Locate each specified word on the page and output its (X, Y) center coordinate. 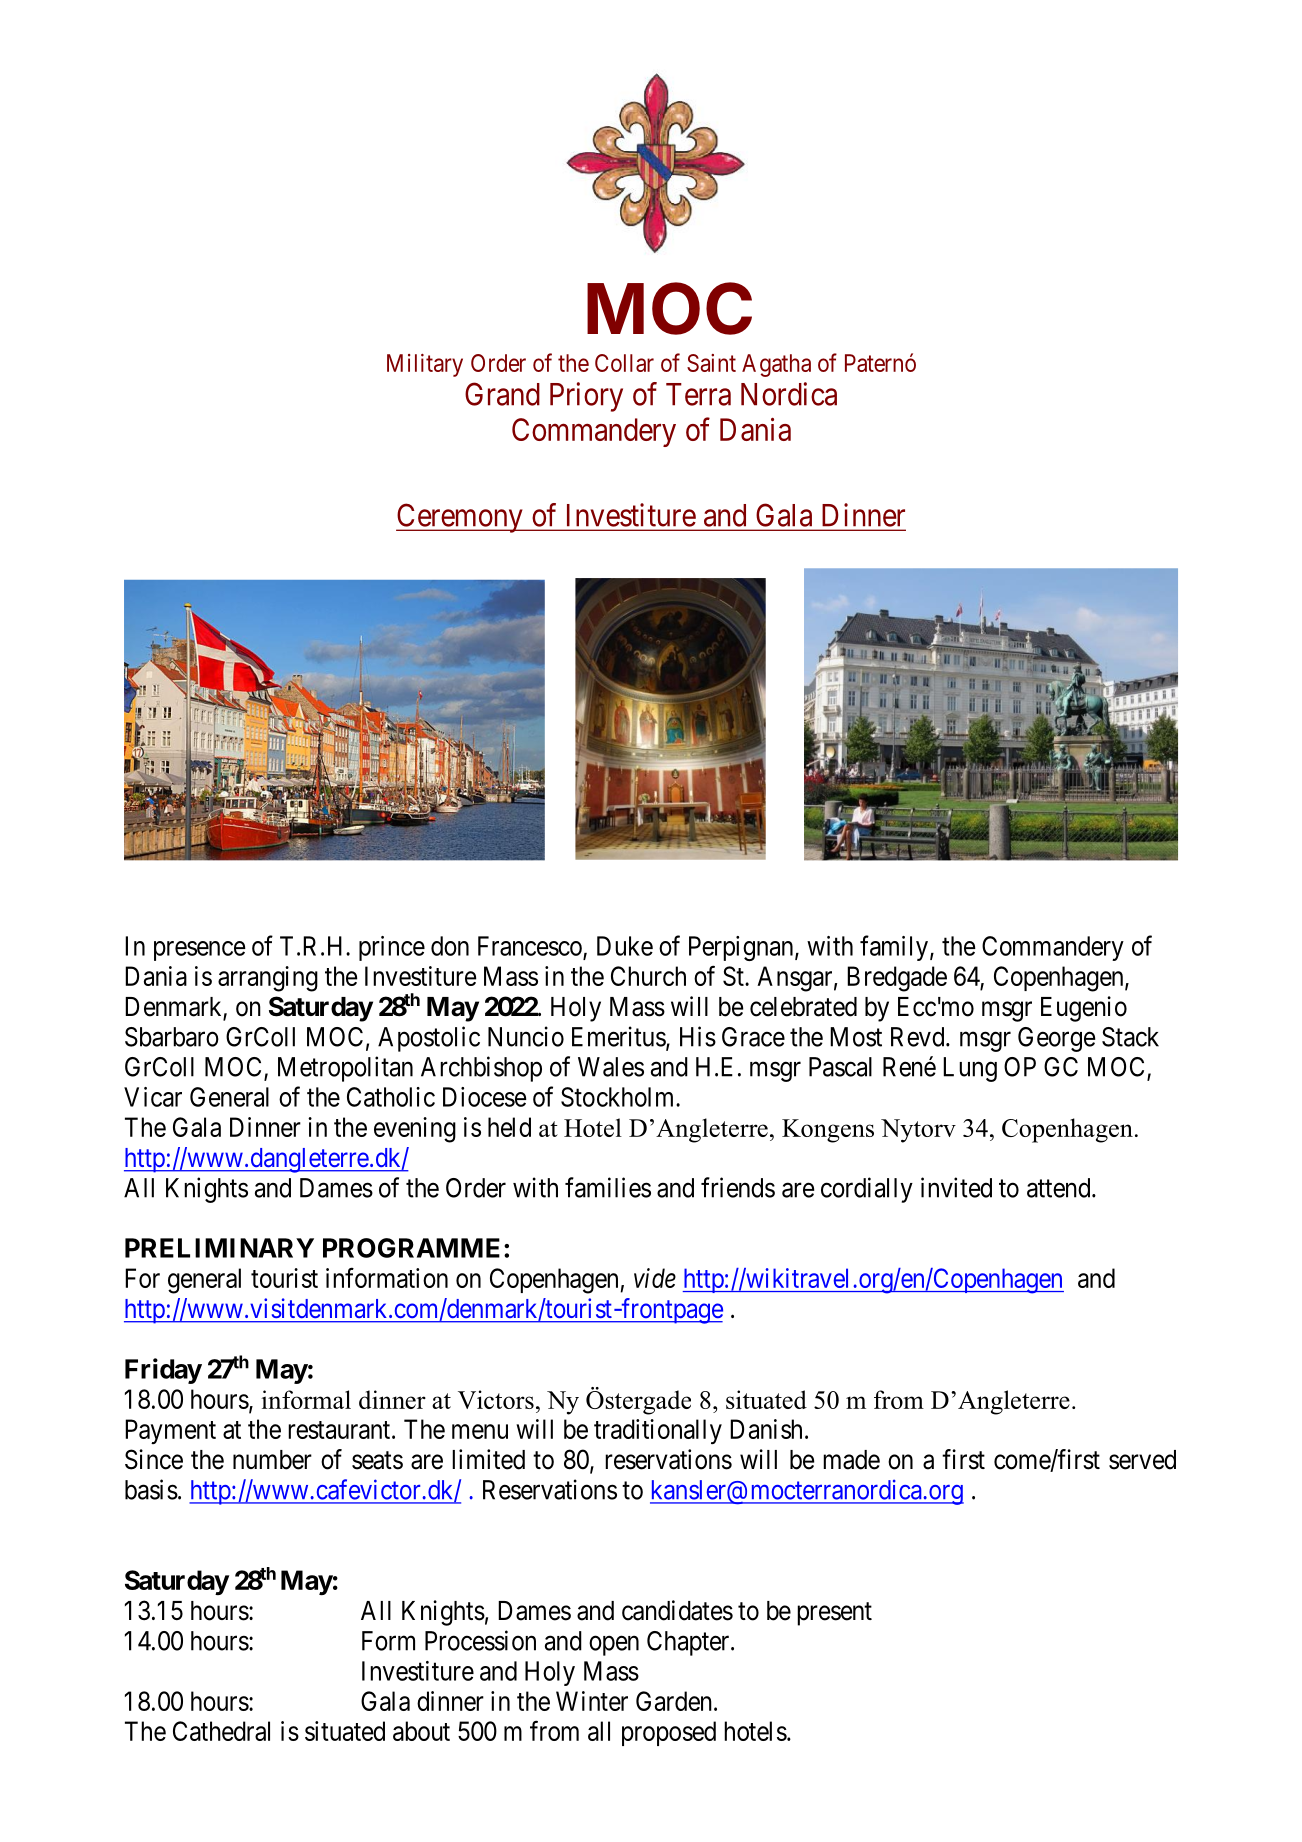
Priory (586, 397)
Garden (674, 1701)
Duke (625, 946)
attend (1060, 1188)
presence (200, 951)
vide (655, 1278)
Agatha (776, 365)
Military (425, 365)
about (421, 1731)
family (895, 948)
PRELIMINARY (219, 1248)
